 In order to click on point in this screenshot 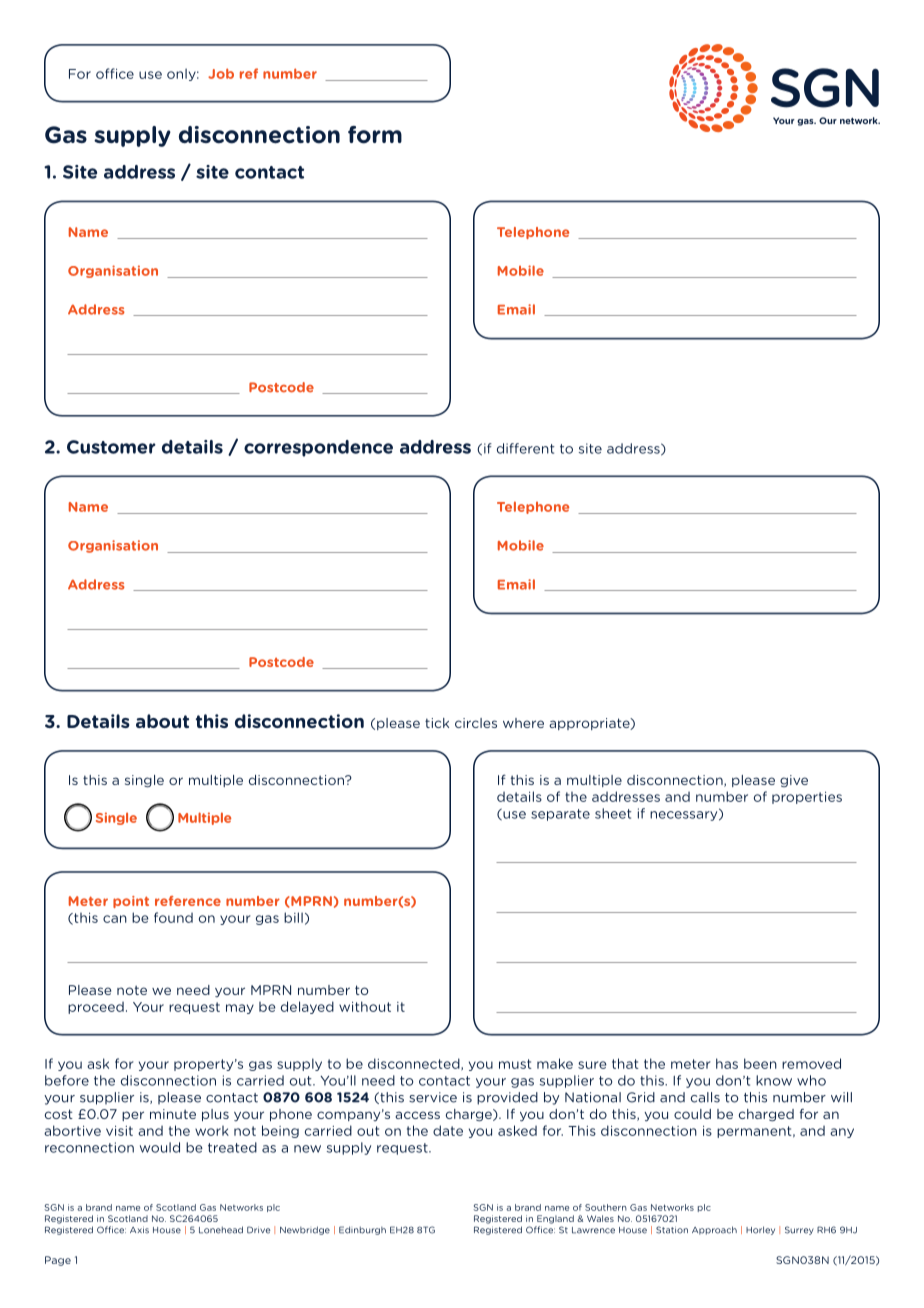, I will do `click(131, 902)`.
